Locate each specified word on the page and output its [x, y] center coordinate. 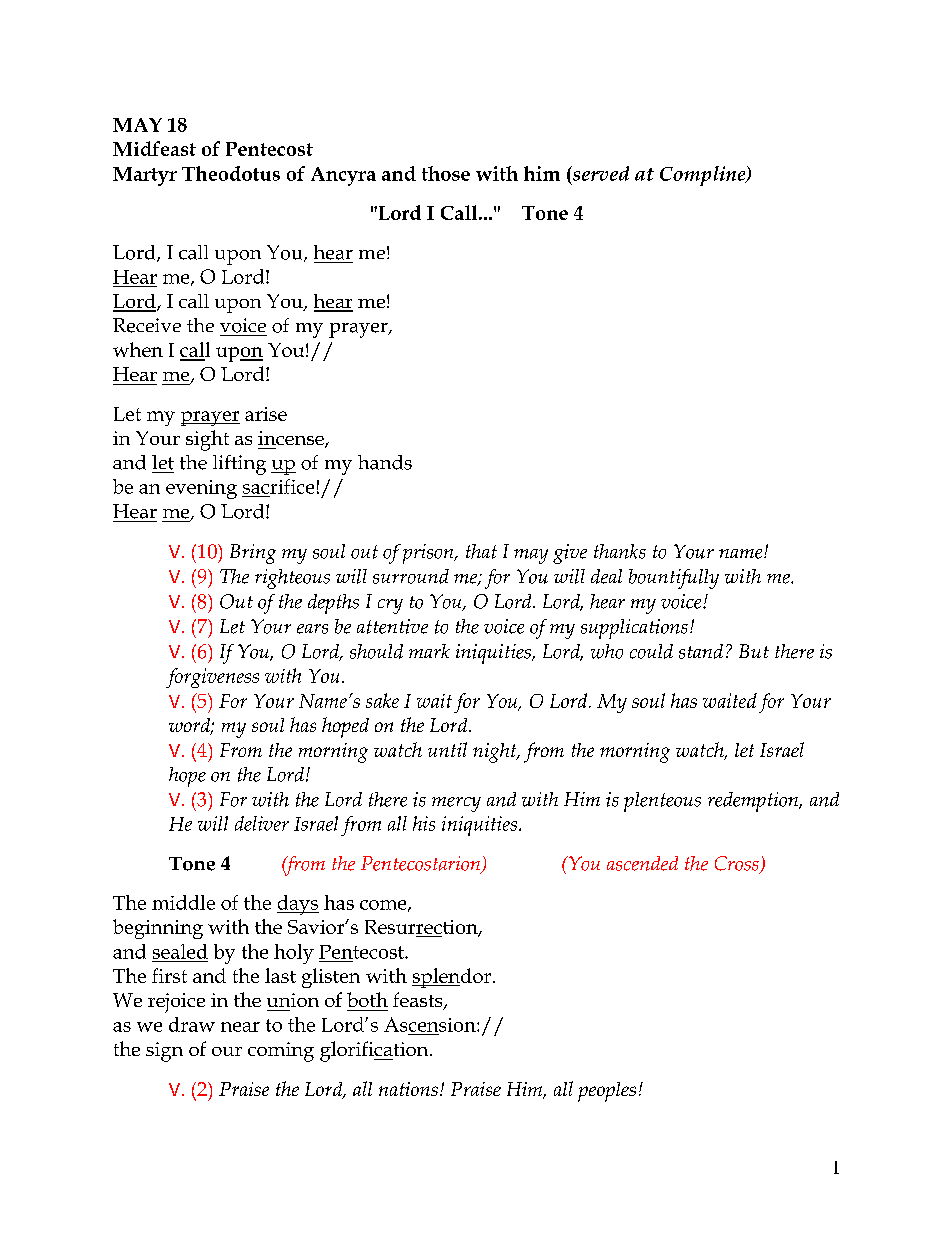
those [446, 173]
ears [312, 629]
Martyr [145, 176]
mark [429, 651]
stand [701, 651]
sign [164, 1052]
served [599, 174]
